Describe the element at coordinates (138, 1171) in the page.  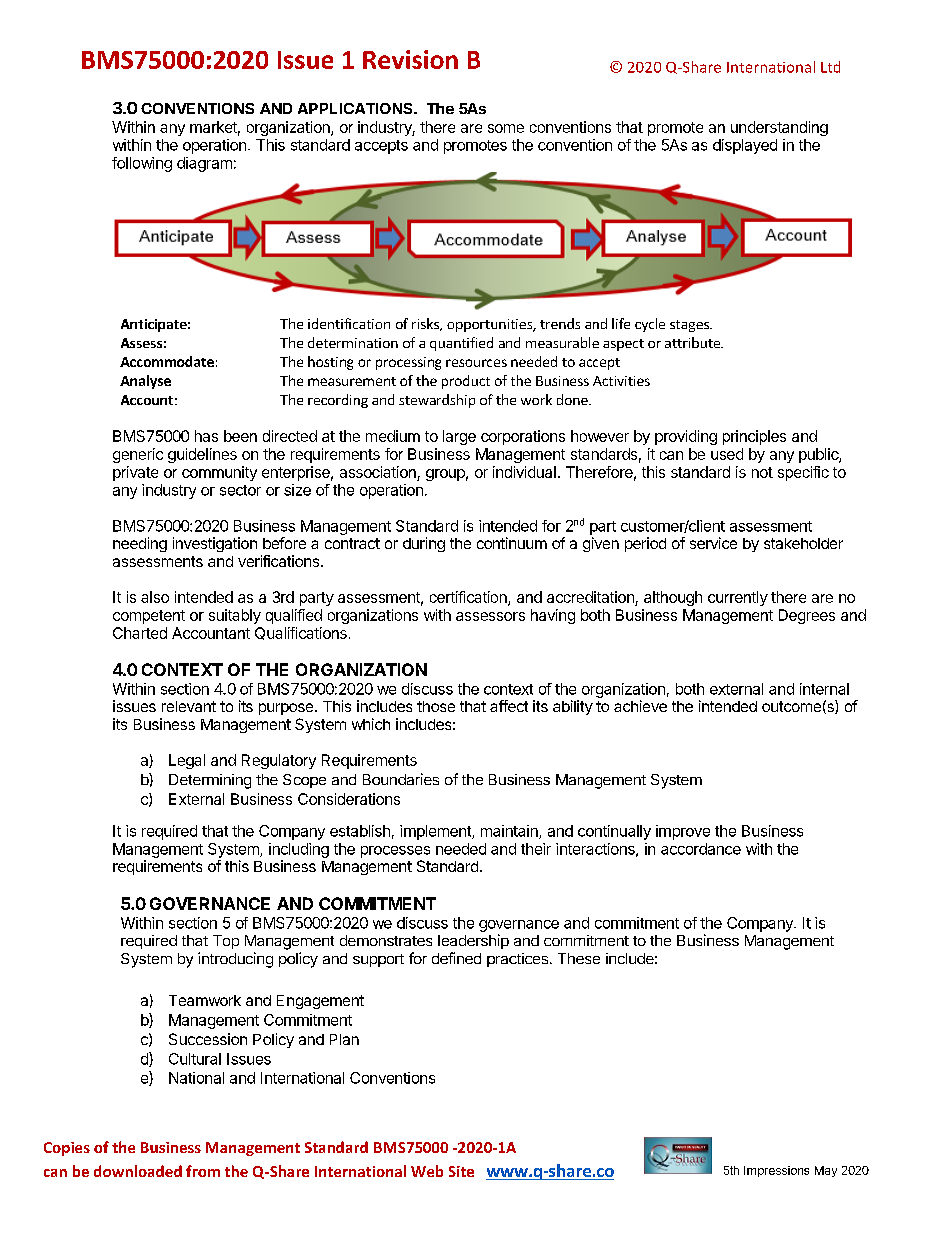
I see `downloaded` at that location.
